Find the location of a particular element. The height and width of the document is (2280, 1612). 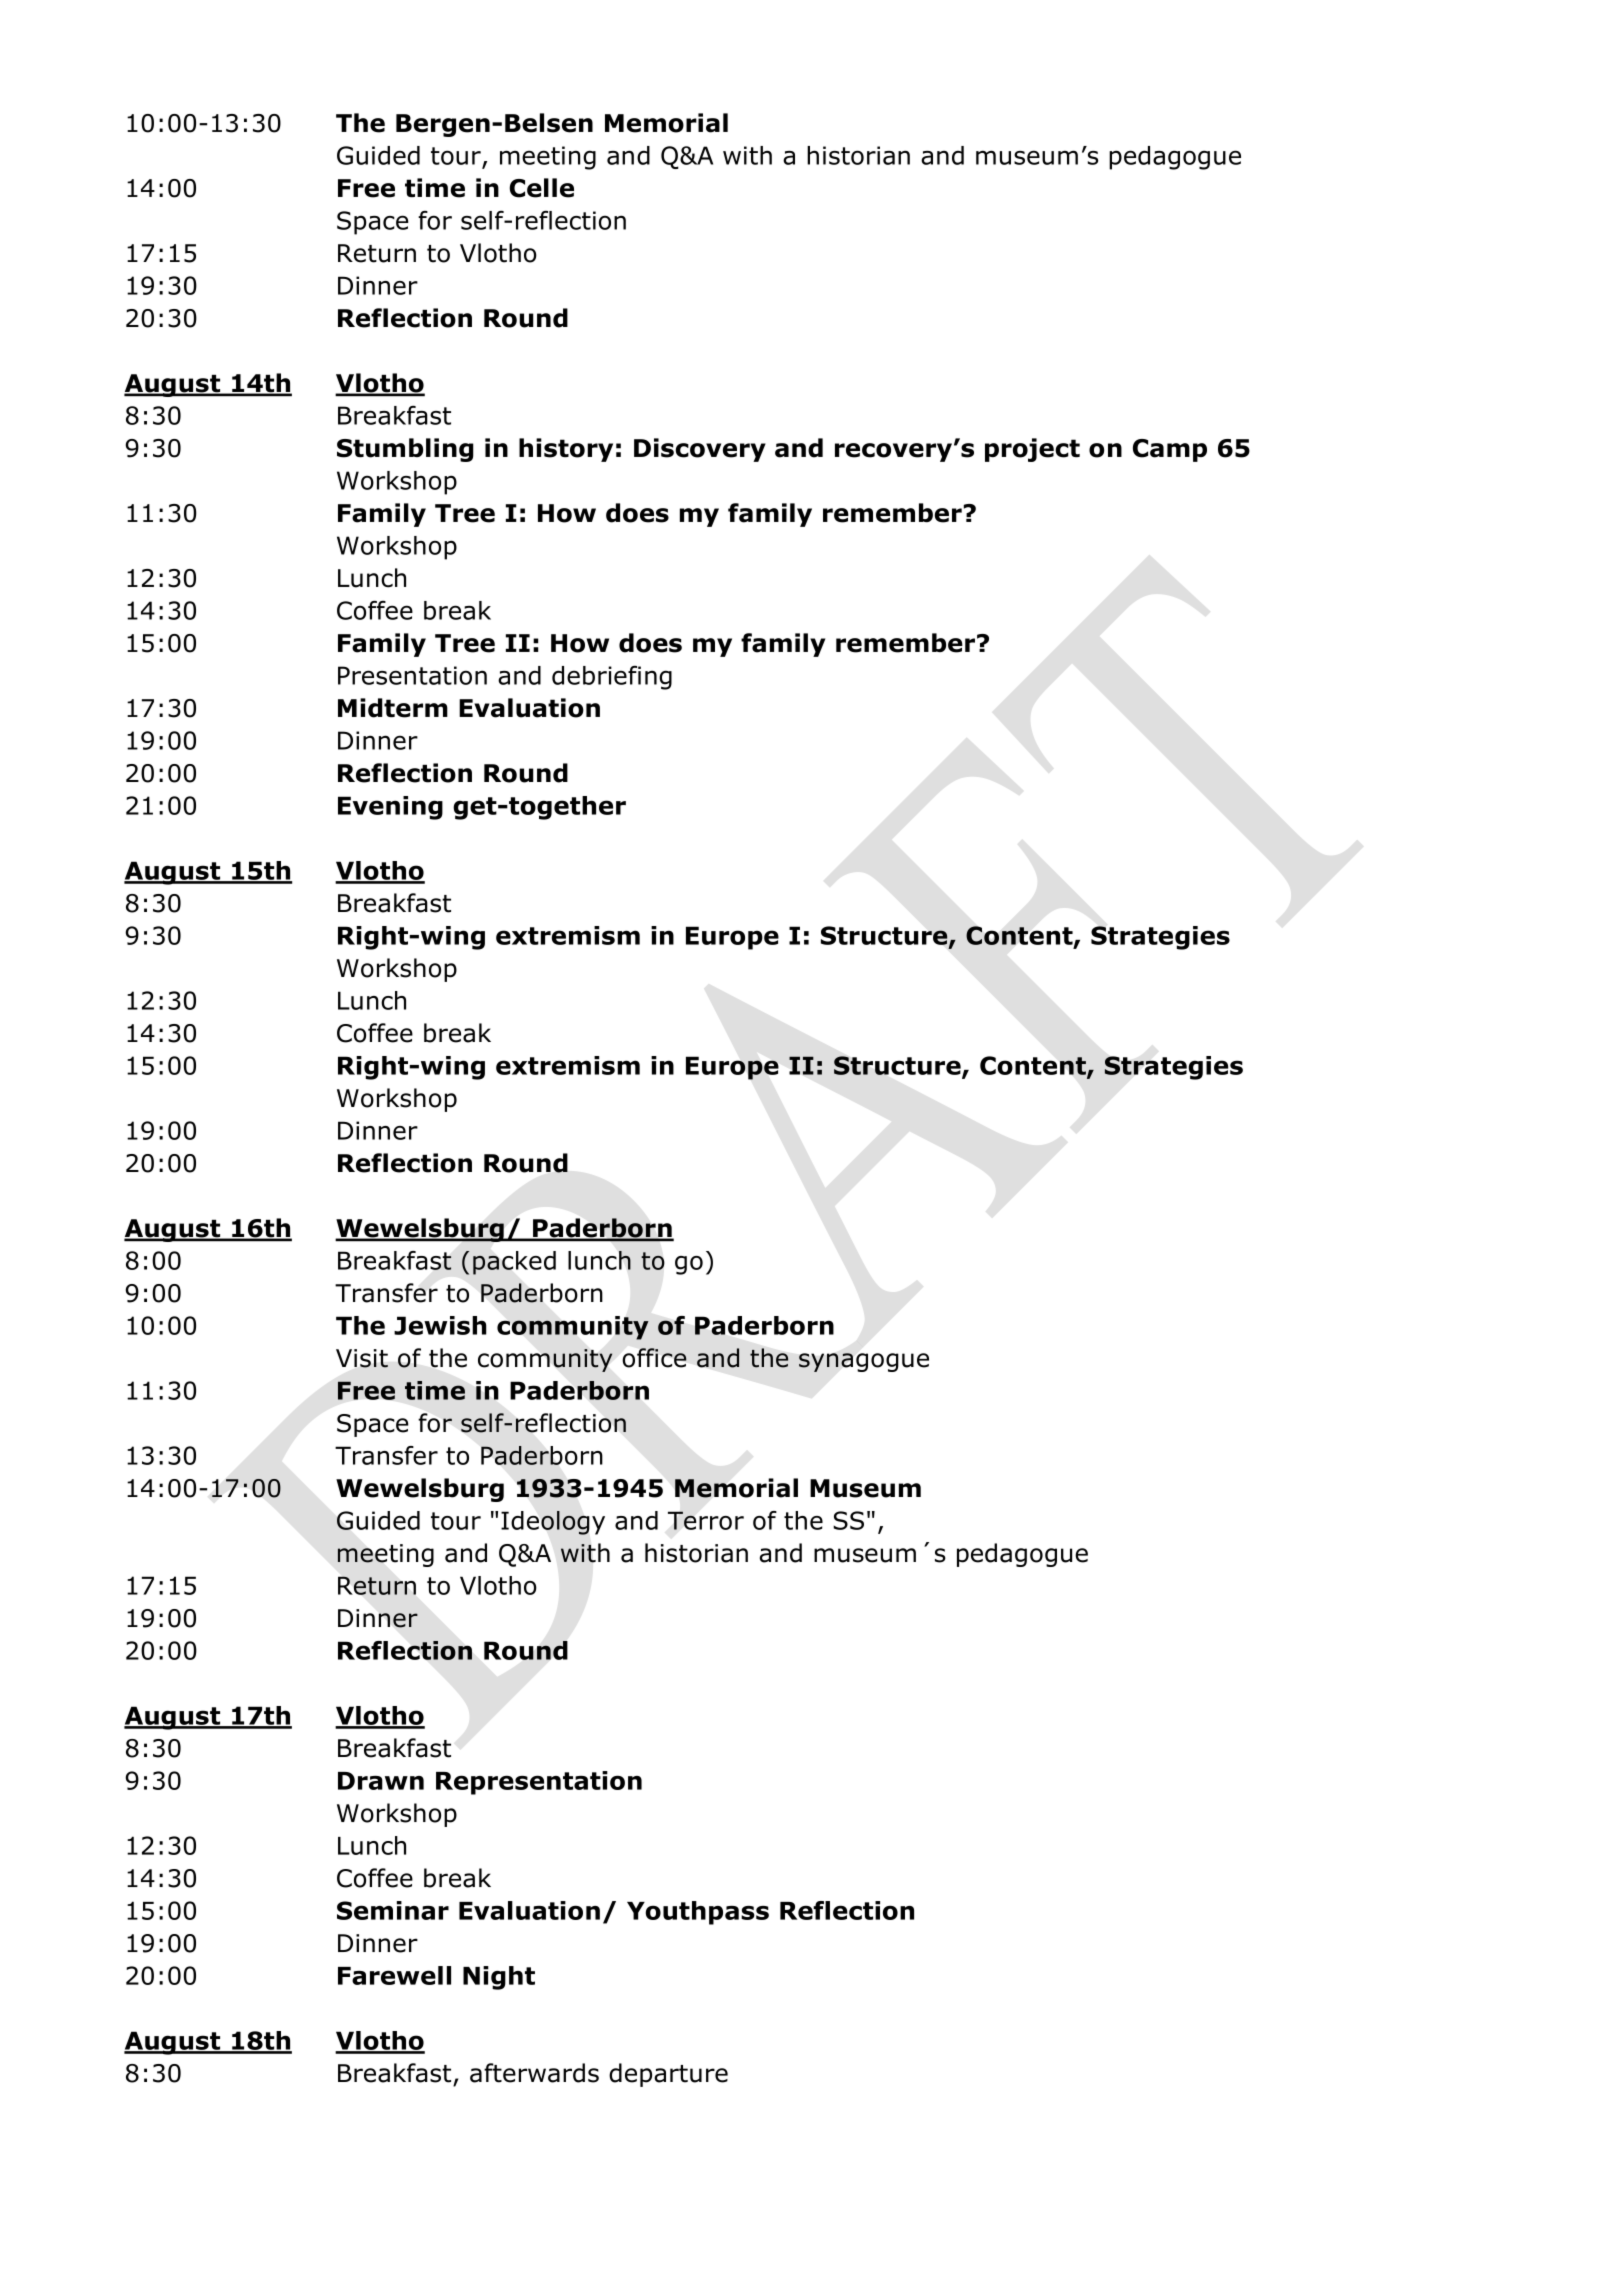

synagogue is located at coordinates (864, 1362).
